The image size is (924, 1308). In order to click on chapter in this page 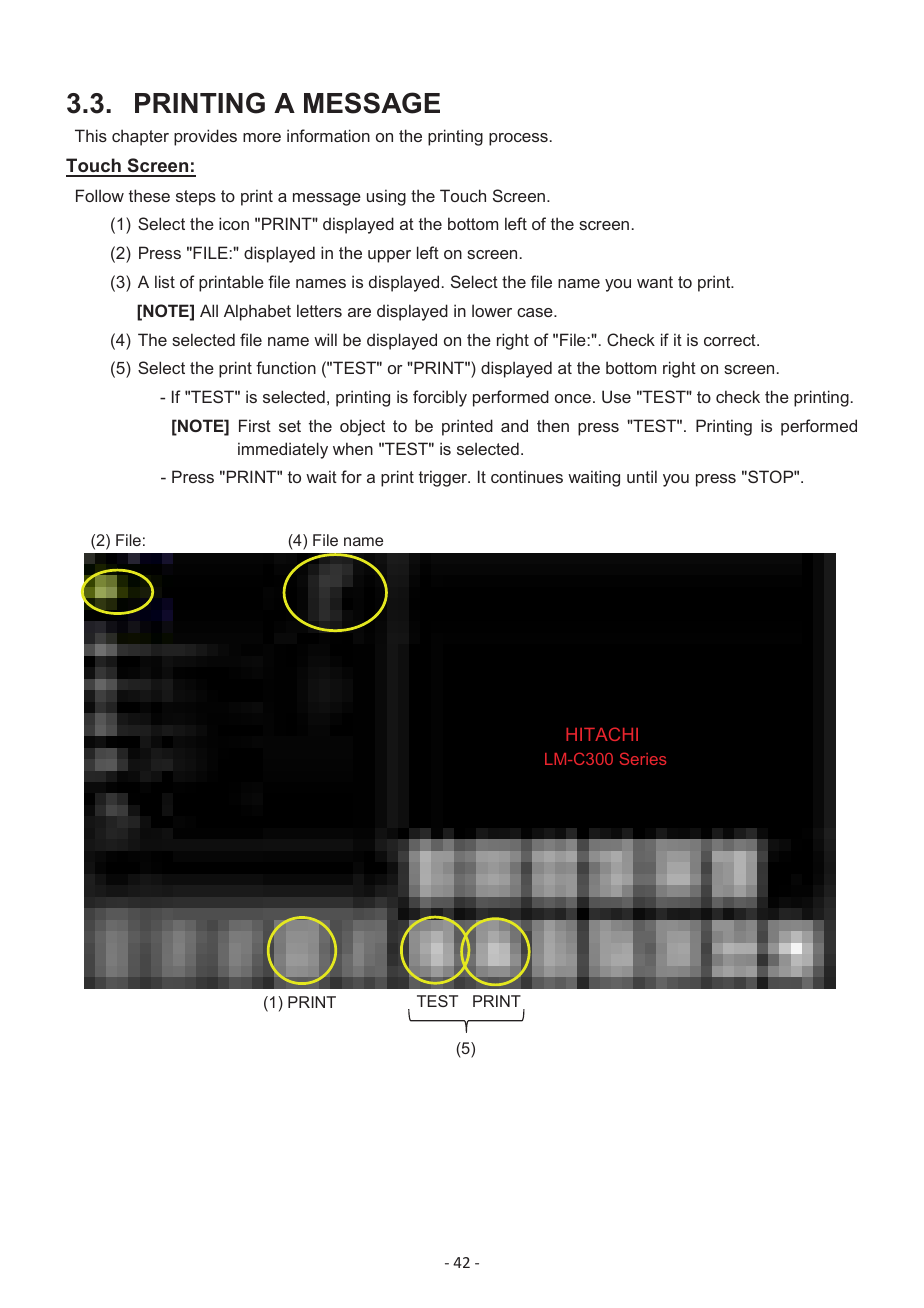, I will do `click(140, 137)`.
